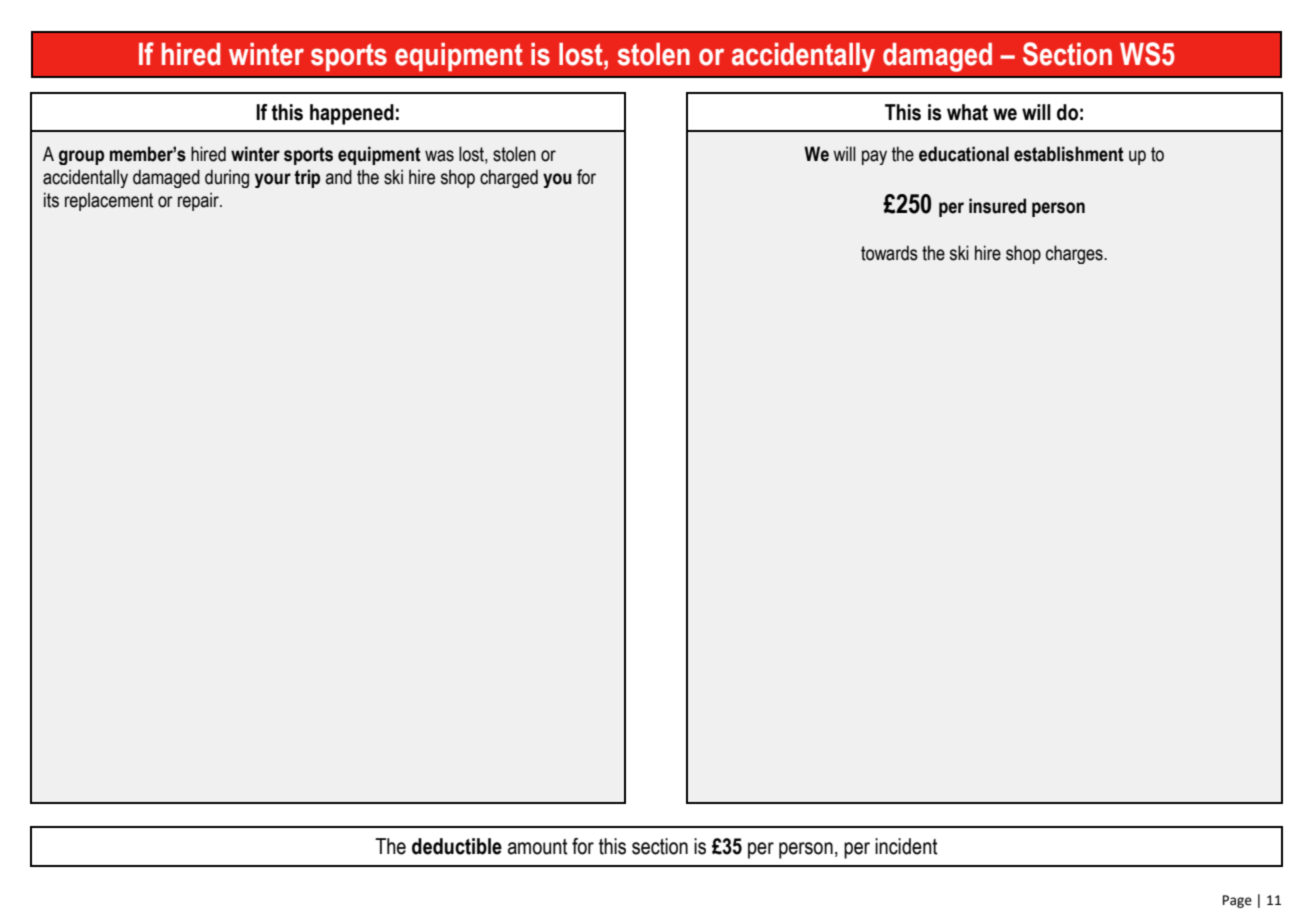  What do you see at coordinates (509, 178) in the image?
I see `charged` at bounding box center [509, 178].
